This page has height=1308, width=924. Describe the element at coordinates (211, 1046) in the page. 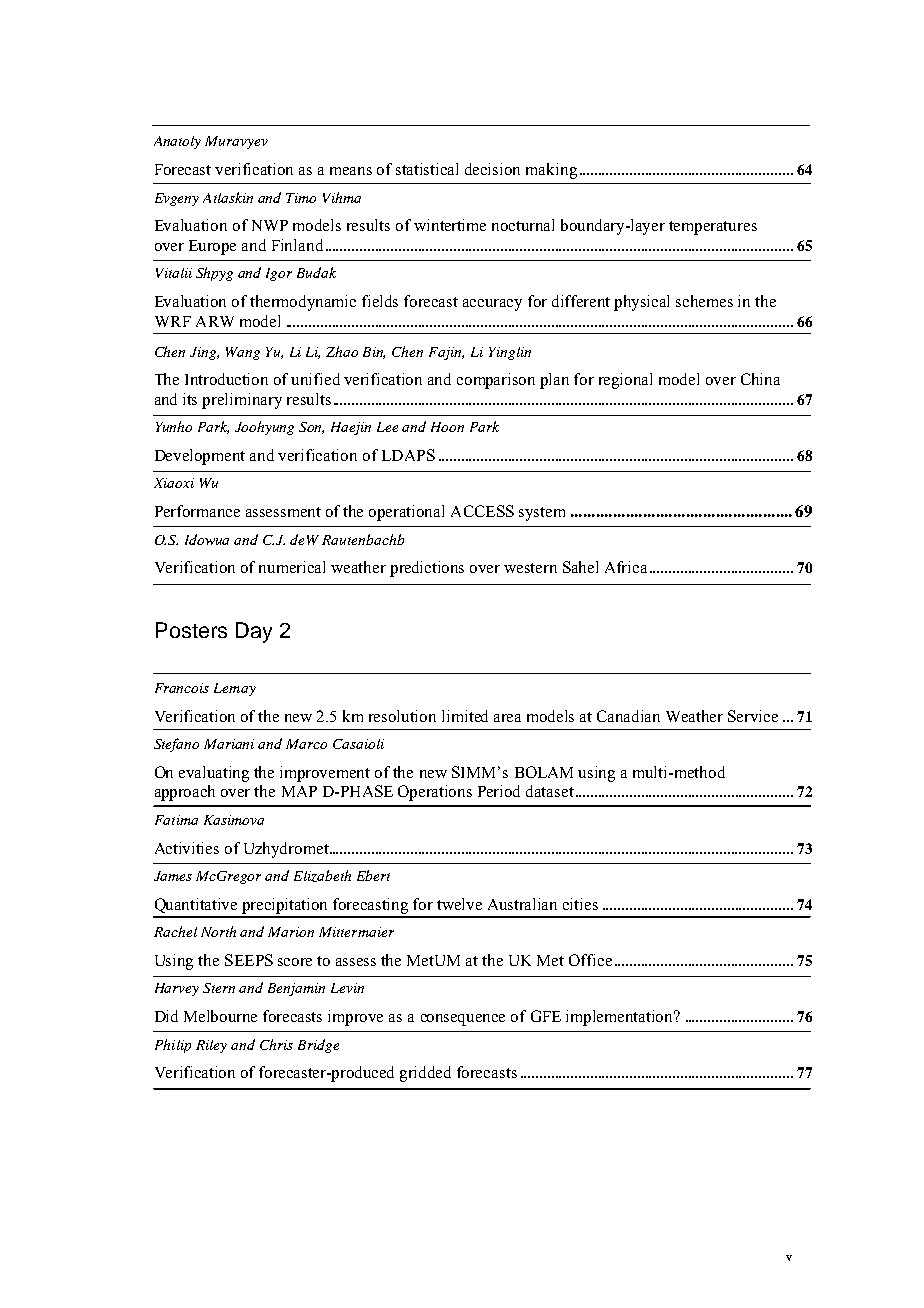

I see `Riley` at that location.
